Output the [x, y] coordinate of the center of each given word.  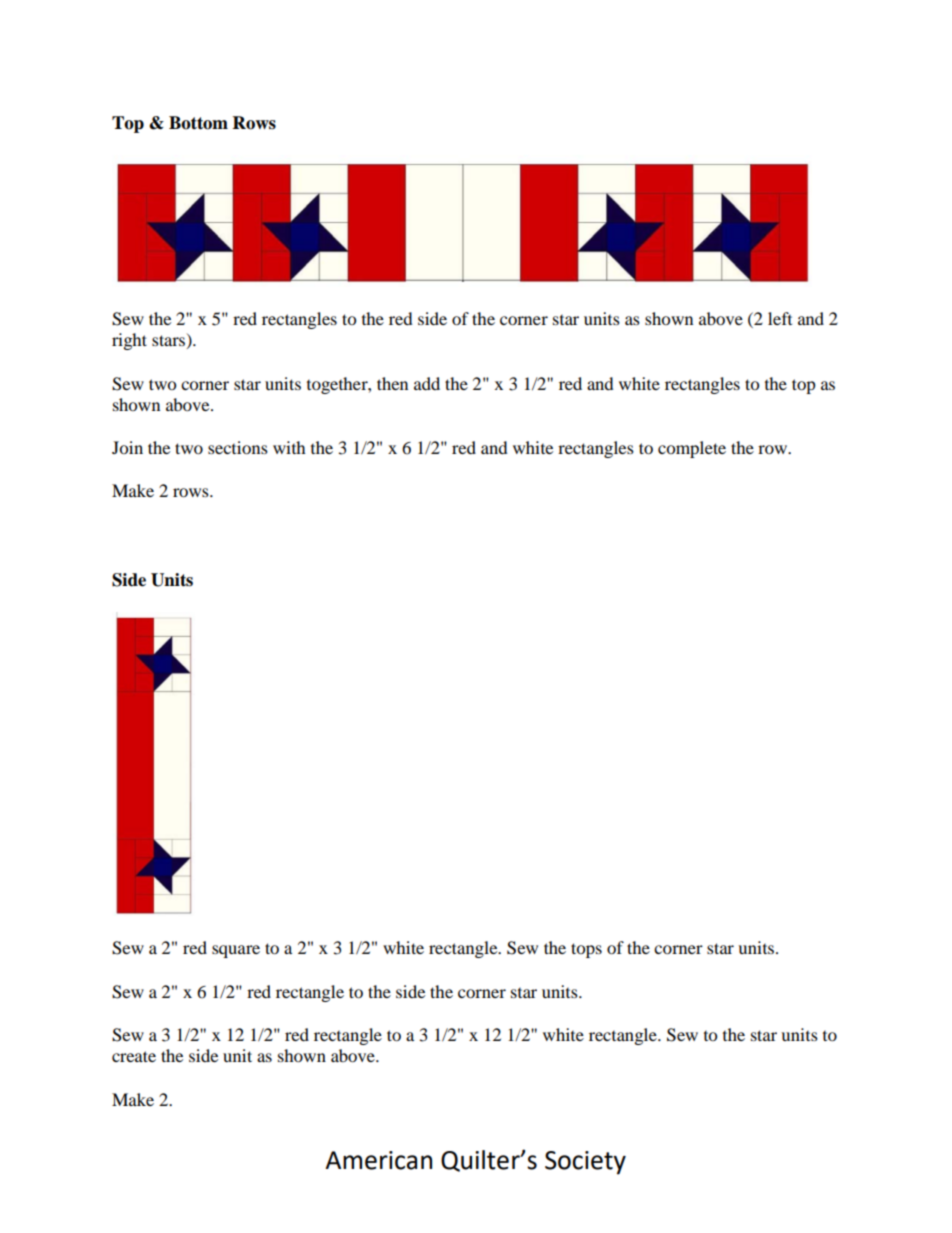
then [392, 383]
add [427, 383]
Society [585, 1163]
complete [692, 449]
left [780, 318]
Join [127, 447]
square [236, 951]
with [289, 447]
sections [238, 447]
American [378, 1160]
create [134, 1056]
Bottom [198, 123]
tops [586, 950]
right [129, 341]
